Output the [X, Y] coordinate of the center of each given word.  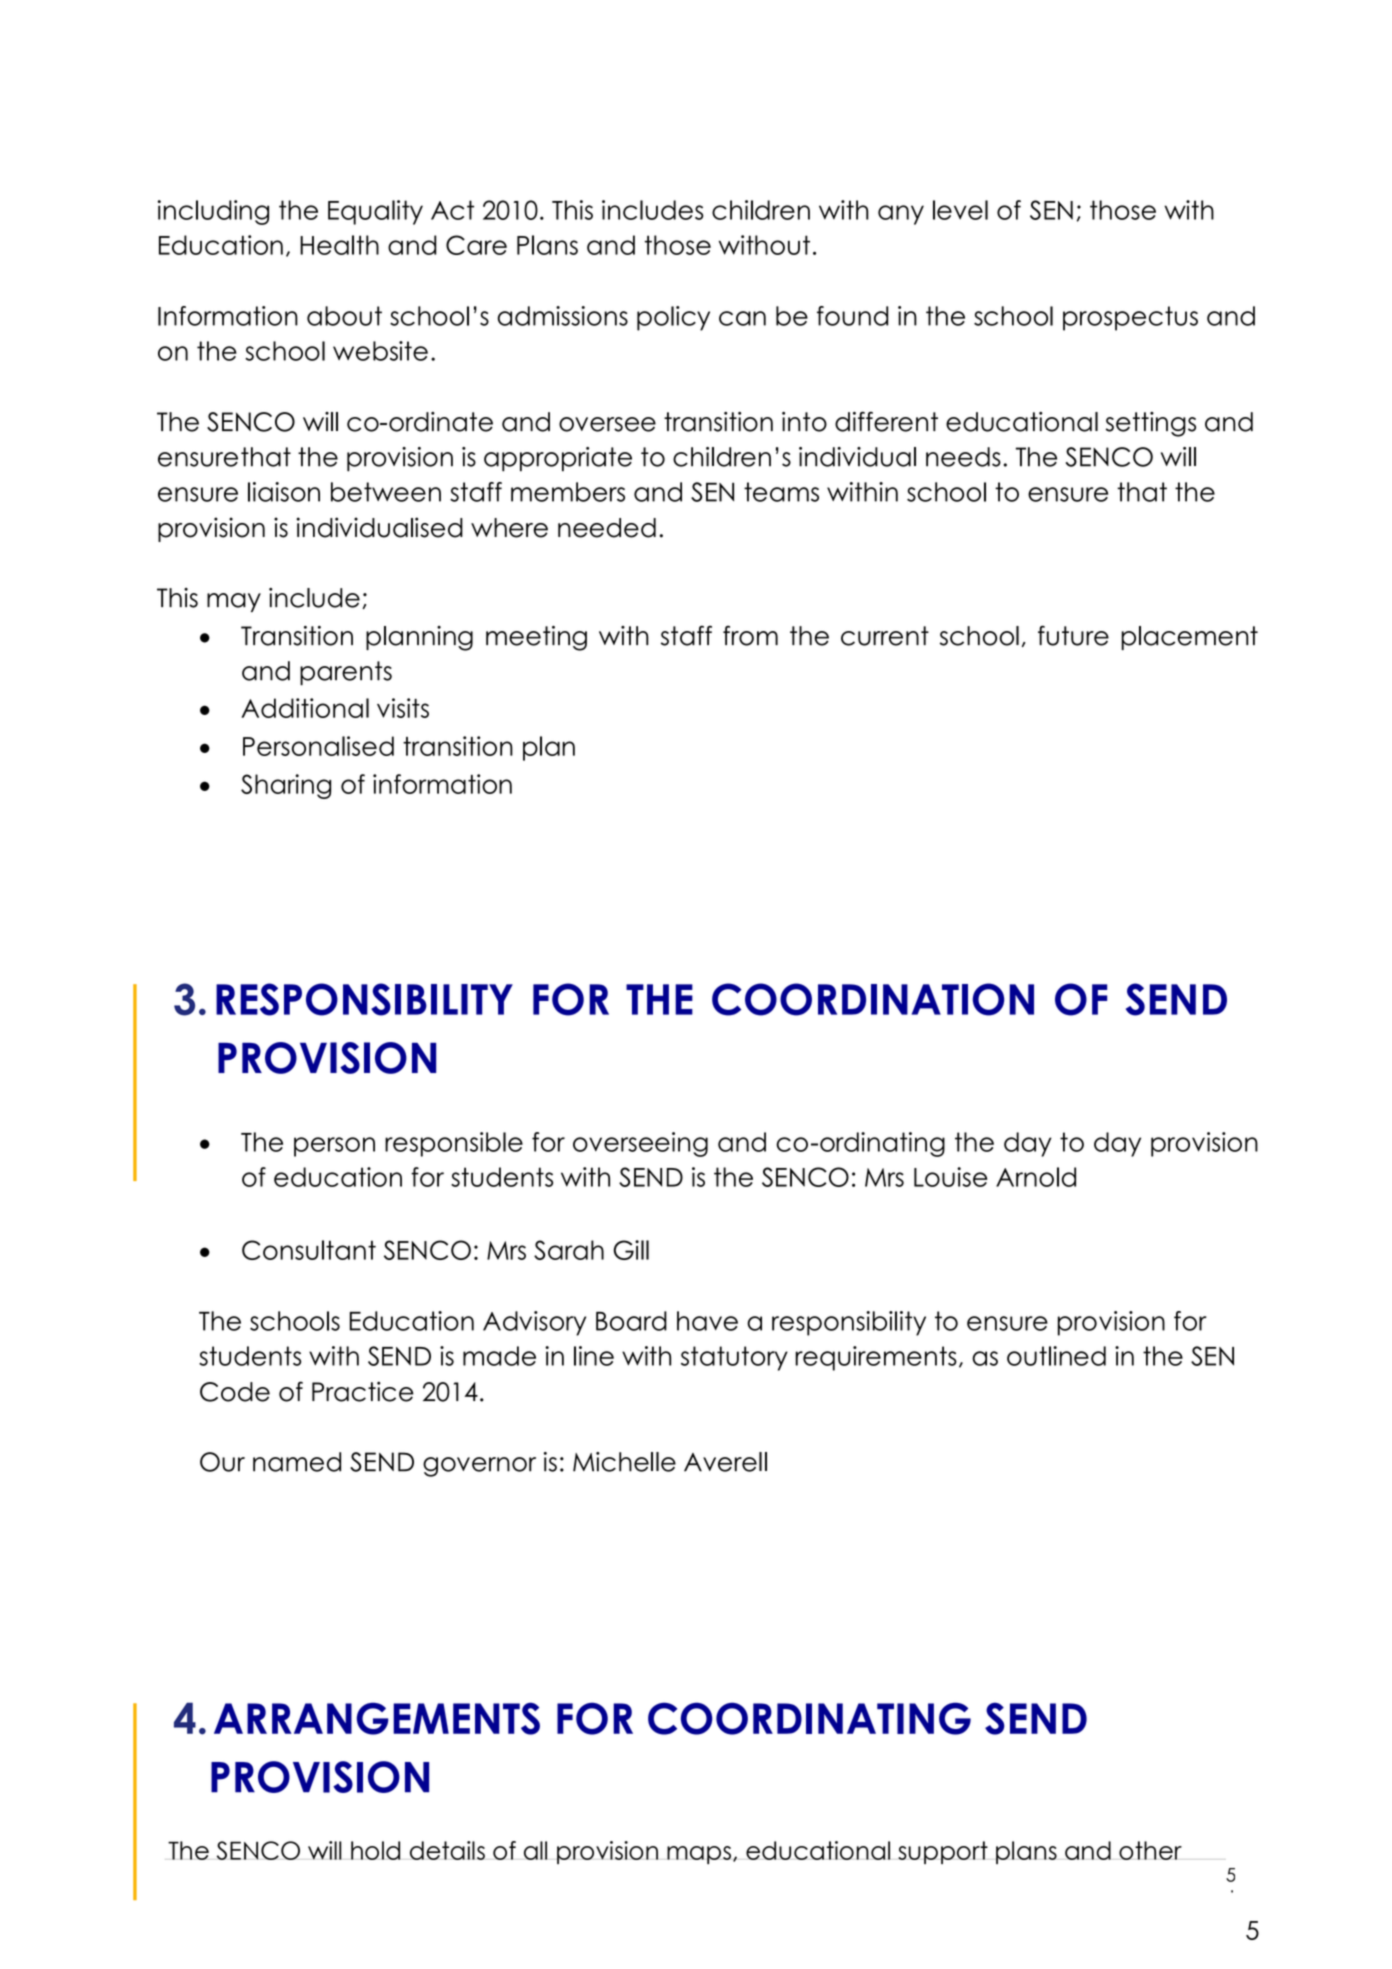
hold [376, 1850]
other [1150, 1850]
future [1073, 635]
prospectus [1130, 318]
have [707, 1321]
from [750, 636]
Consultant [309, 1250]
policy [673, 318]
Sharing [286, 786]
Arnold [1036, 1177]
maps [699, 1855]
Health [339, 245]
